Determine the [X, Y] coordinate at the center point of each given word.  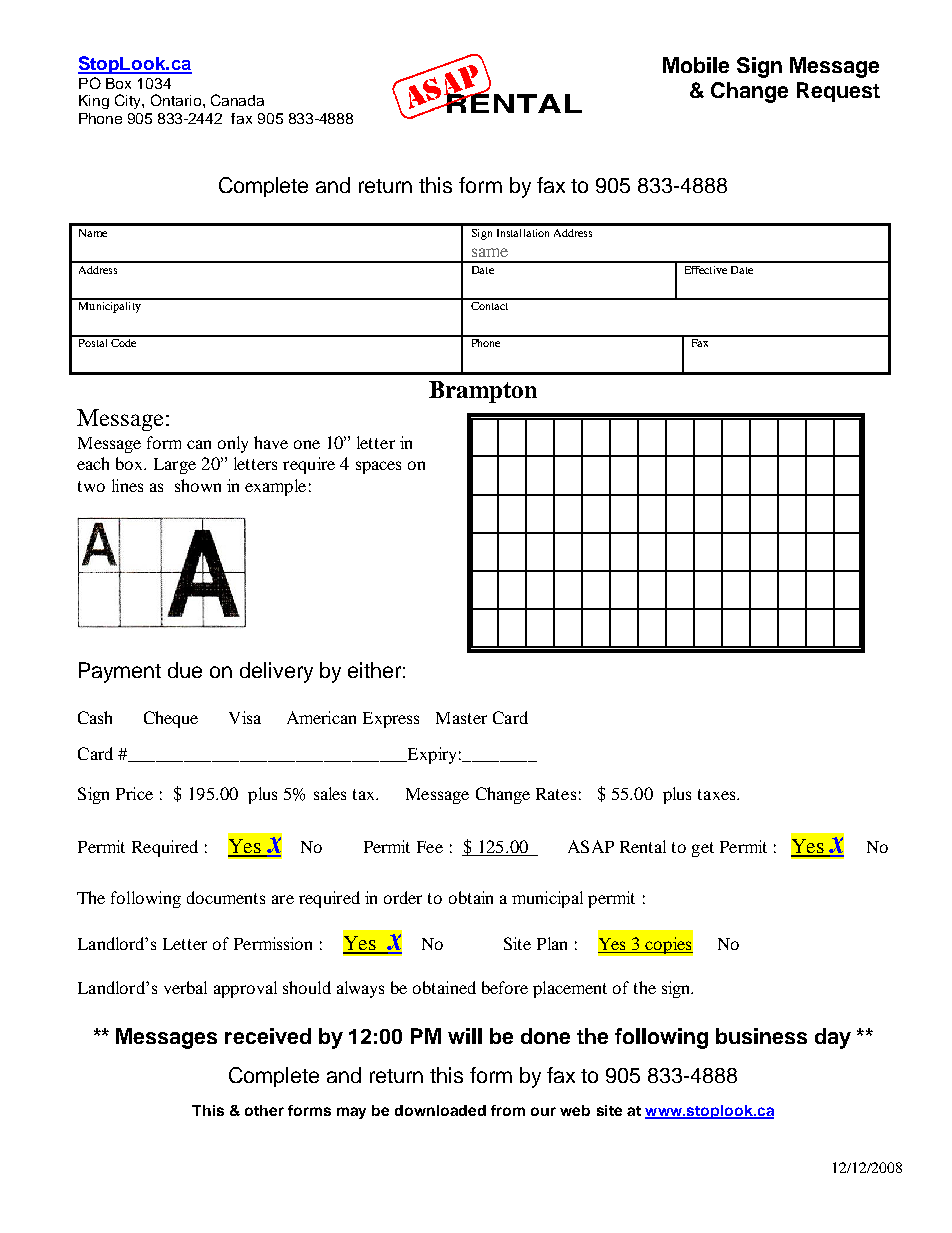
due [185, 670]
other [264, 1110]
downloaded [440, 1110]
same [490, 252]
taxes [718, 794]
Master [461, 718]
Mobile [696, 65]
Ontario [177, 100]
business [761, 1036]
